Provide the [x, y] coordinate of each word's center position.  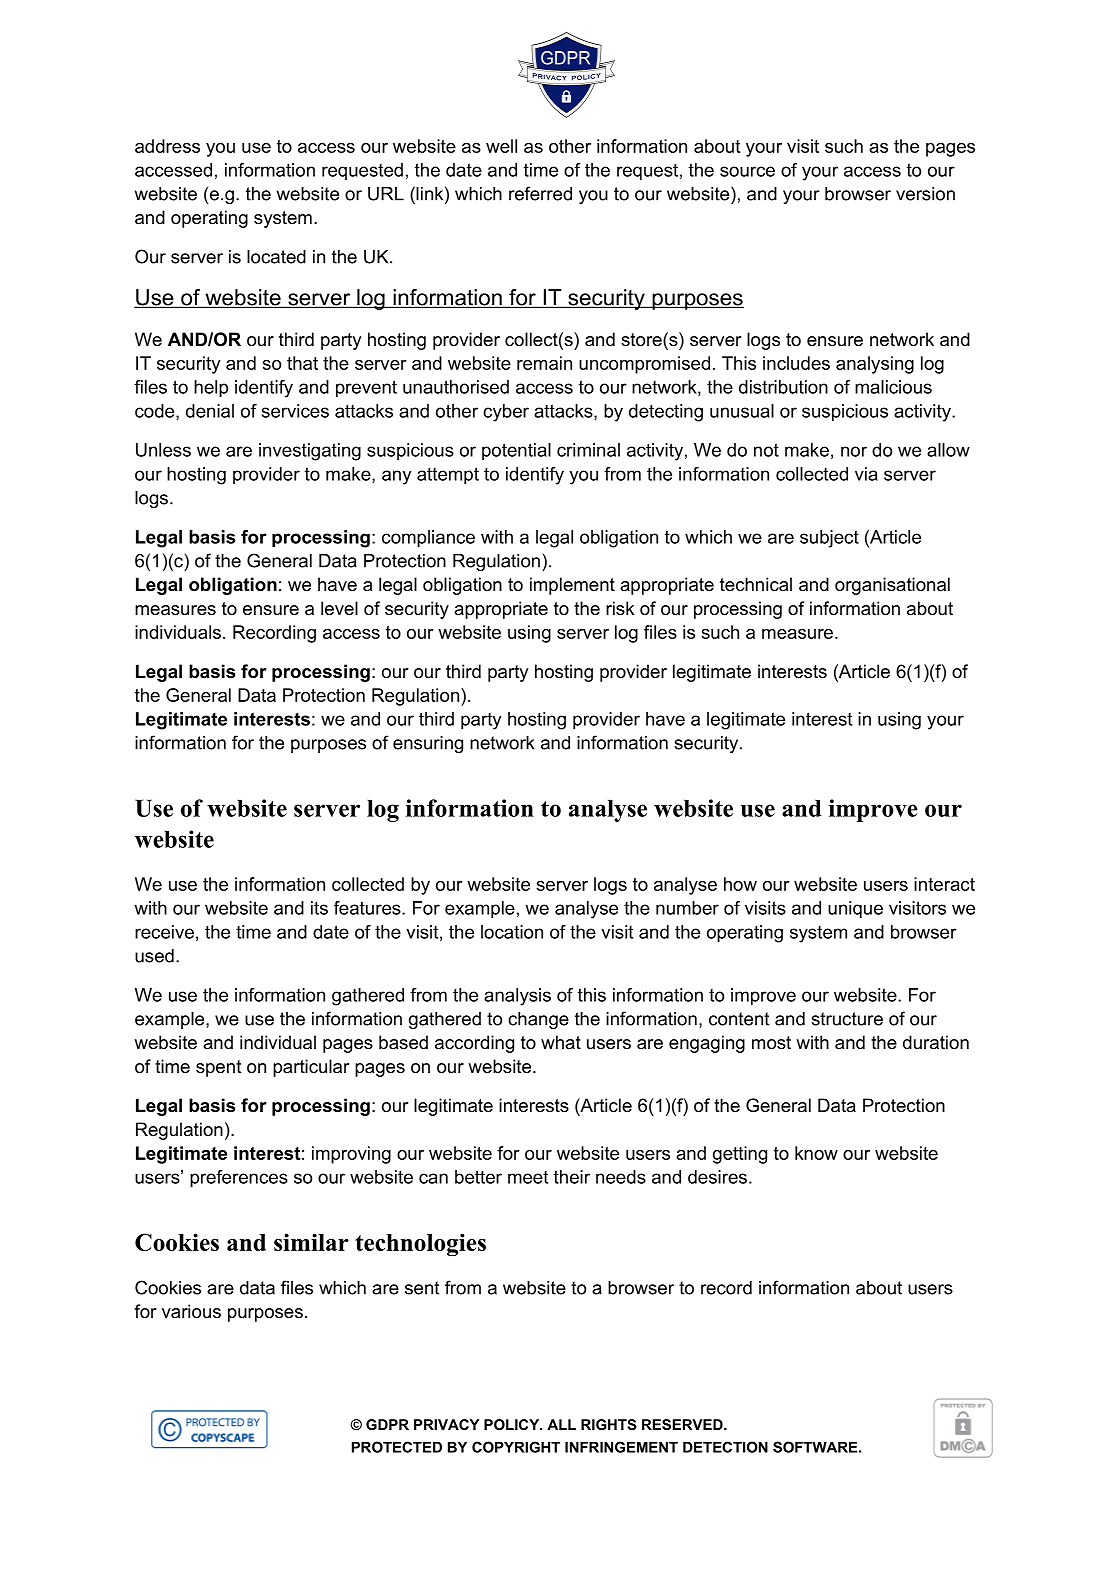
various [191, 1311]
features [368, 908]
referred [540, 193]
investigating [310, 452]
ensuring [428, 744]
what [561, 1042]
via [866, 474]
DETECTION [725, 1447]
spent [219, 1068]
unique [855, 910]
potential [516, 451]
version [925, 194]
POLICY [513, 1424]
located [276, 257]
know [816, 1153]
